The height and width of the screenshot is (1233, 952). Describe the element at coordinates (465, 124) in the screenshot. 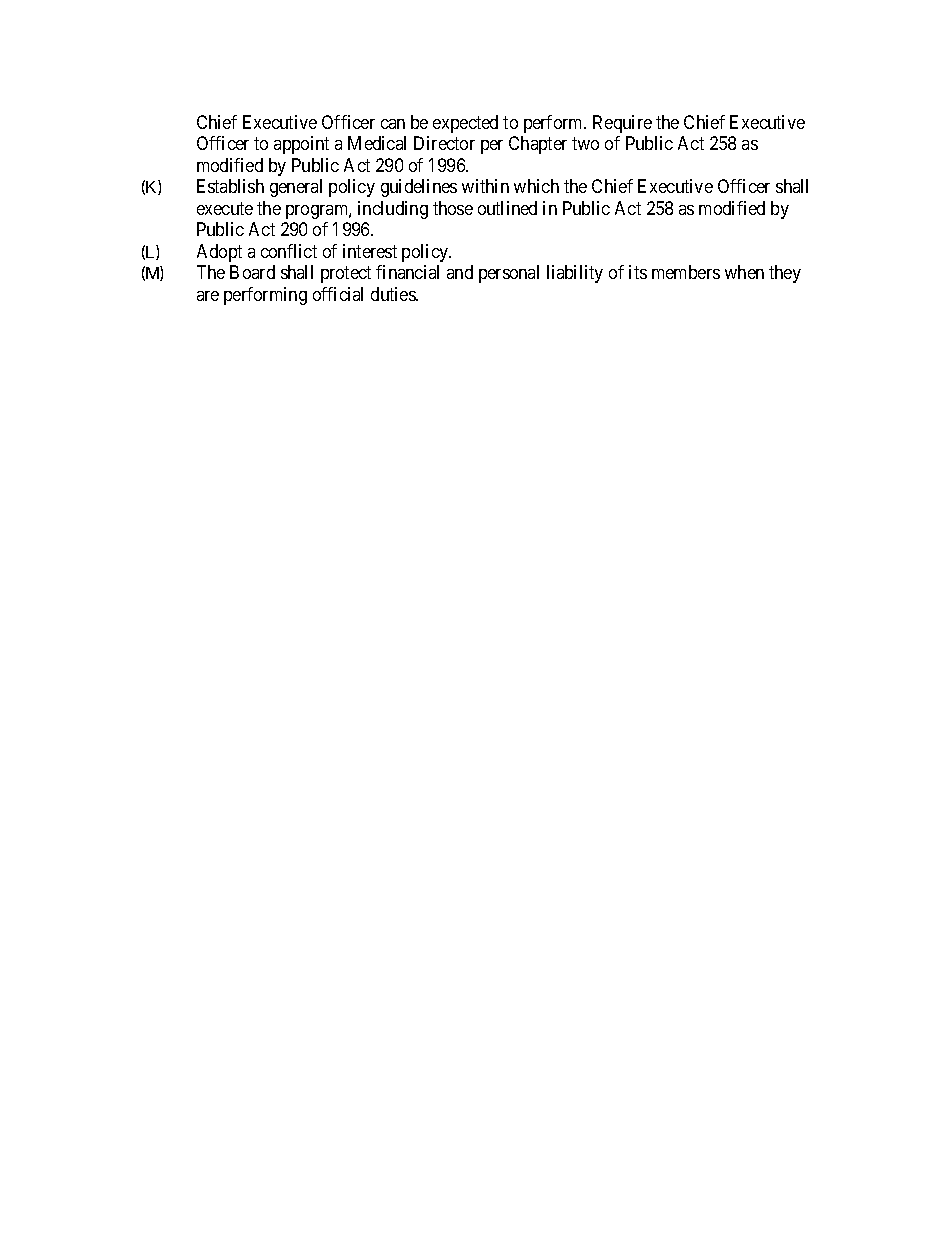

I see `expected` at that location.
